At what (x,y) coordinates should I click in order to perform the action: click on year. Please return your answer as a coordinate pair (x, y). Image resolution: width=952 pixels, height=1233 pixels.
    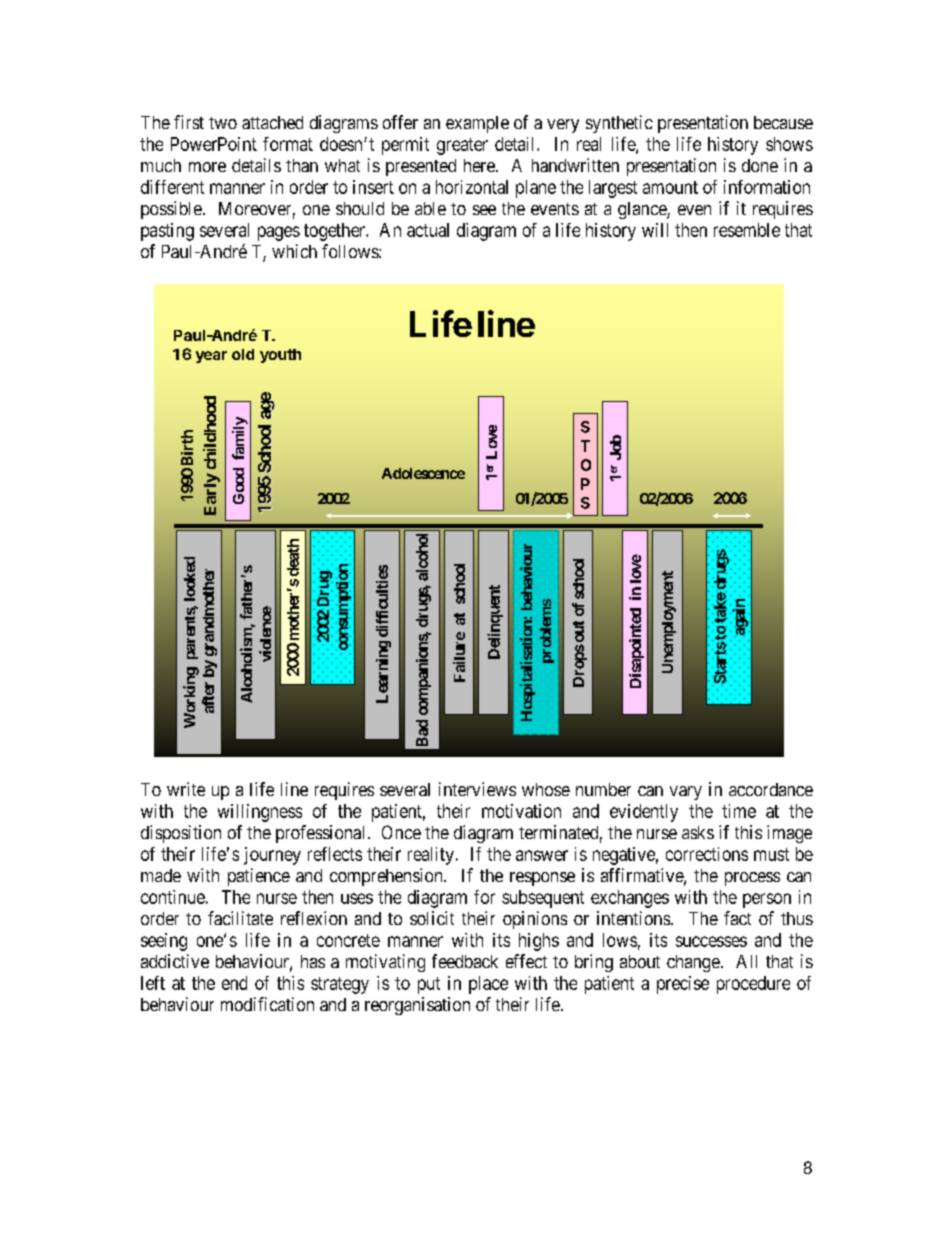
    Looking at the image, I should click on (211, 357).
